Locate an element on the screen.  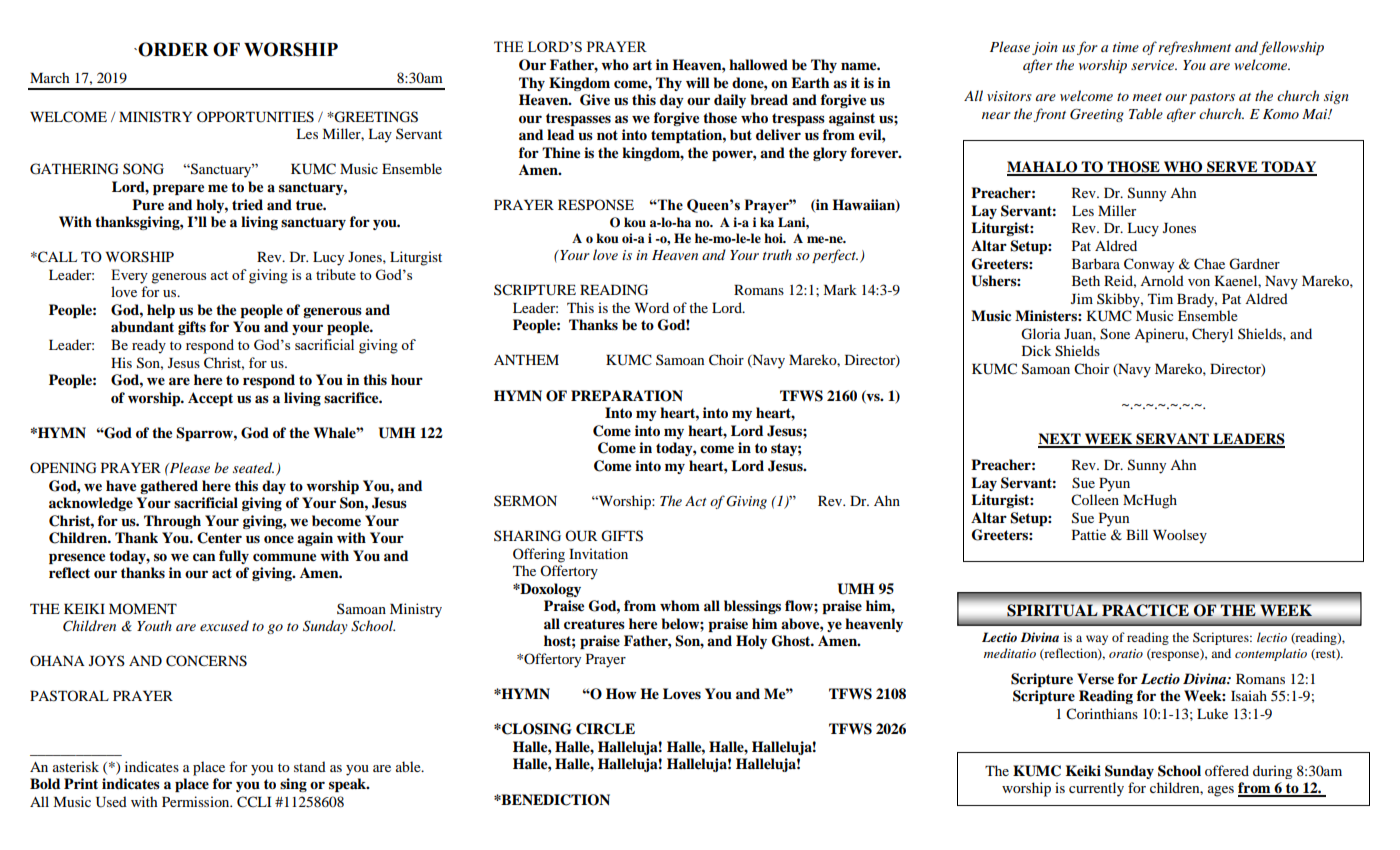
PREPARATION is located at coordinates (627, 396).
